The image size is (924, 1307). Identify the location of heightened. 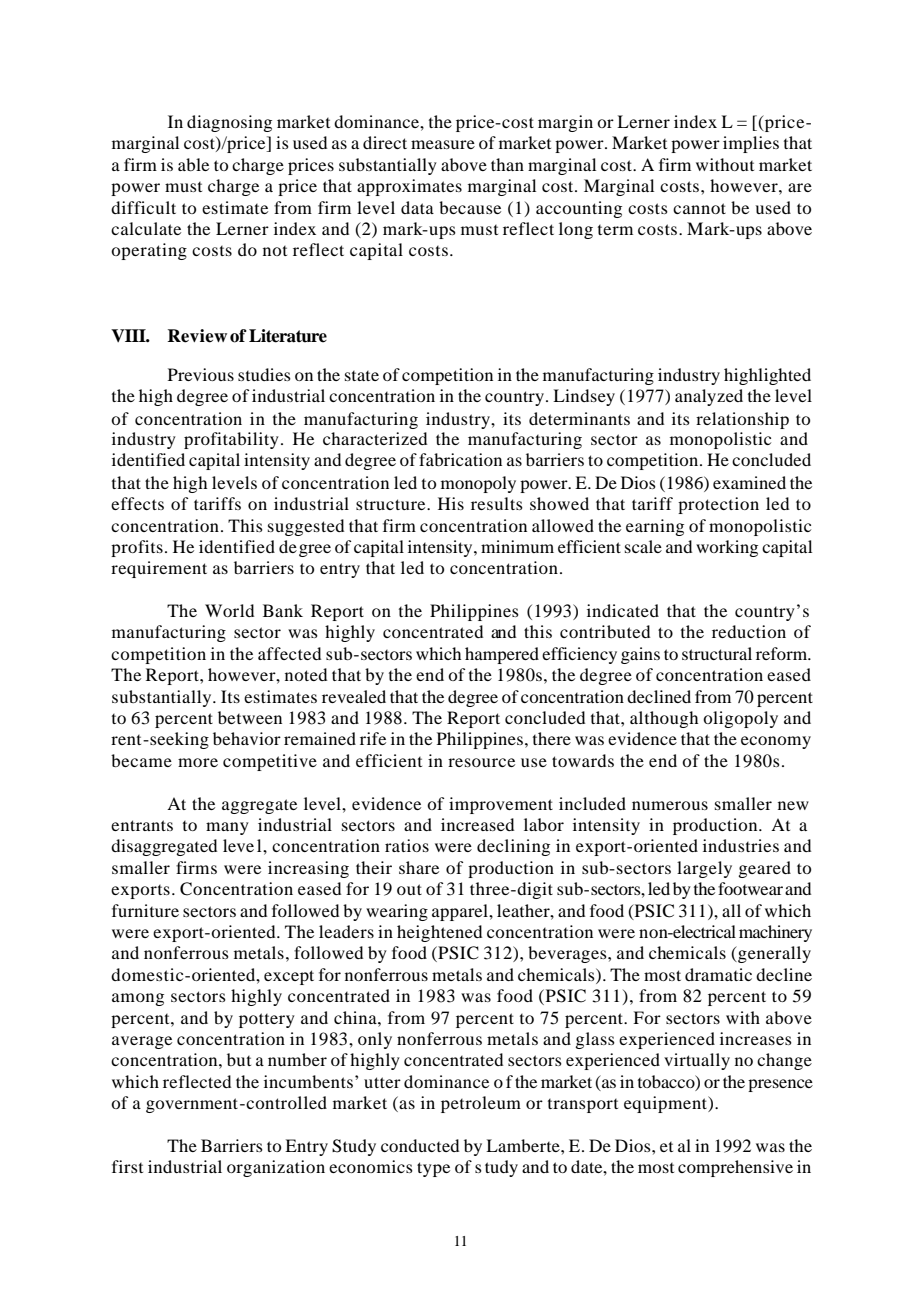
(439, 933).
